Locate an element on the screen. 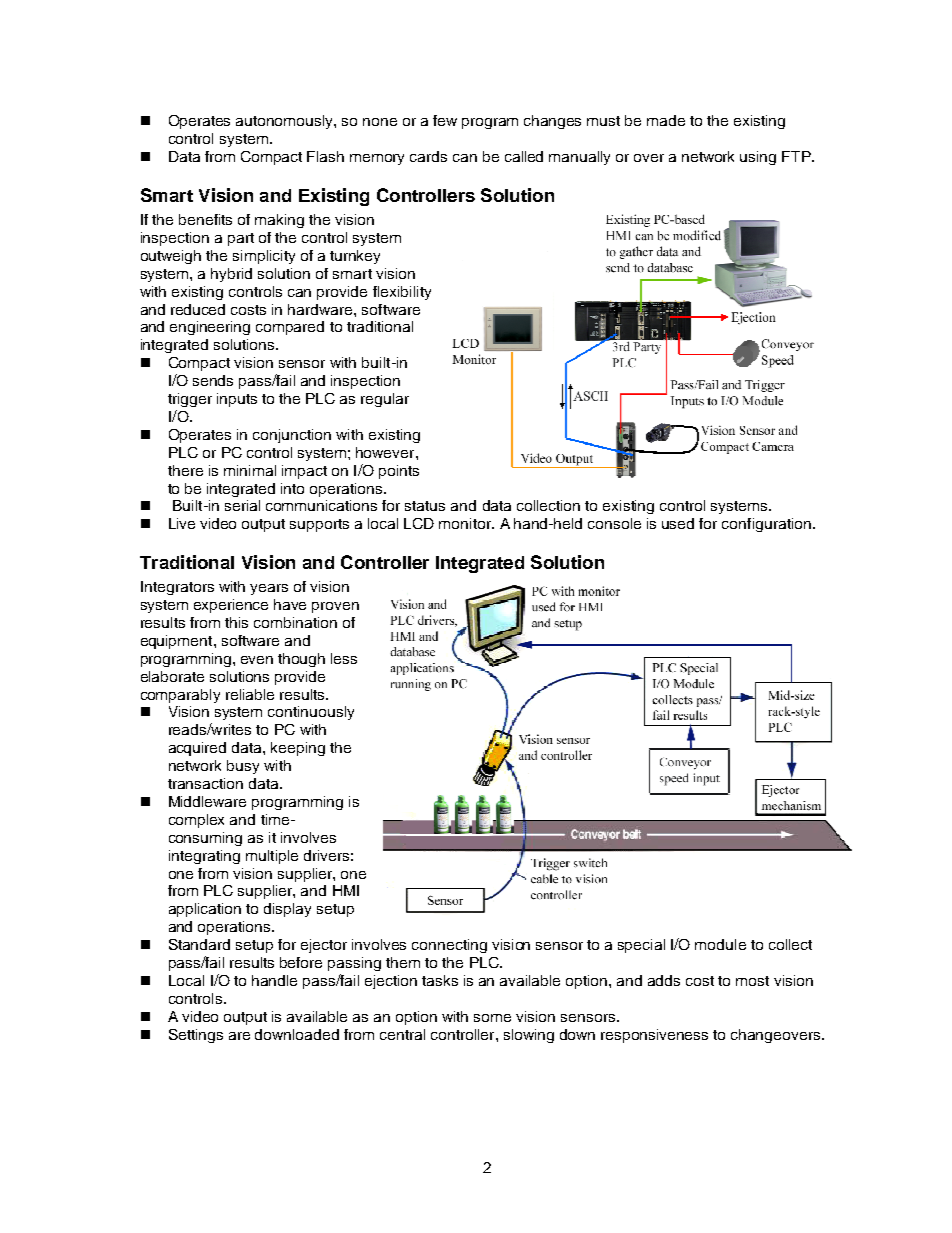  Settings is located at coordinates (196, 1036).
